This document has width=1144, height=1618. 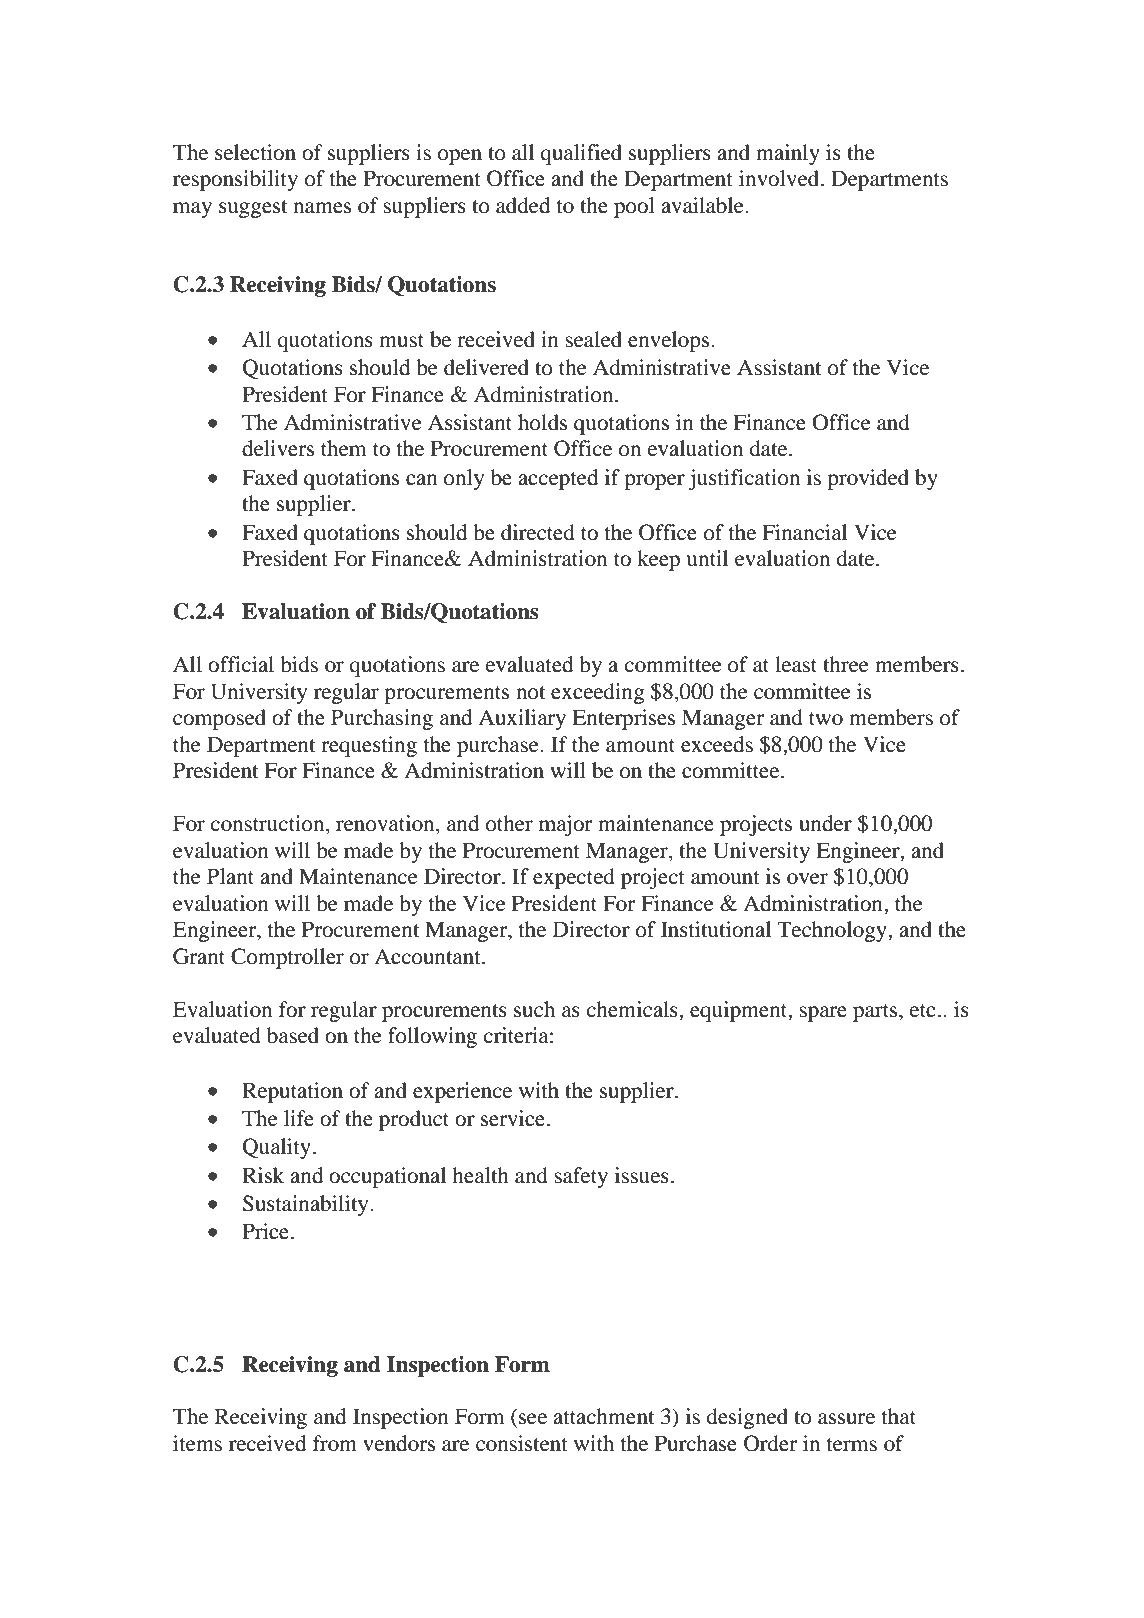 I want to click on Reputation, so click(x=292, y=1092).
